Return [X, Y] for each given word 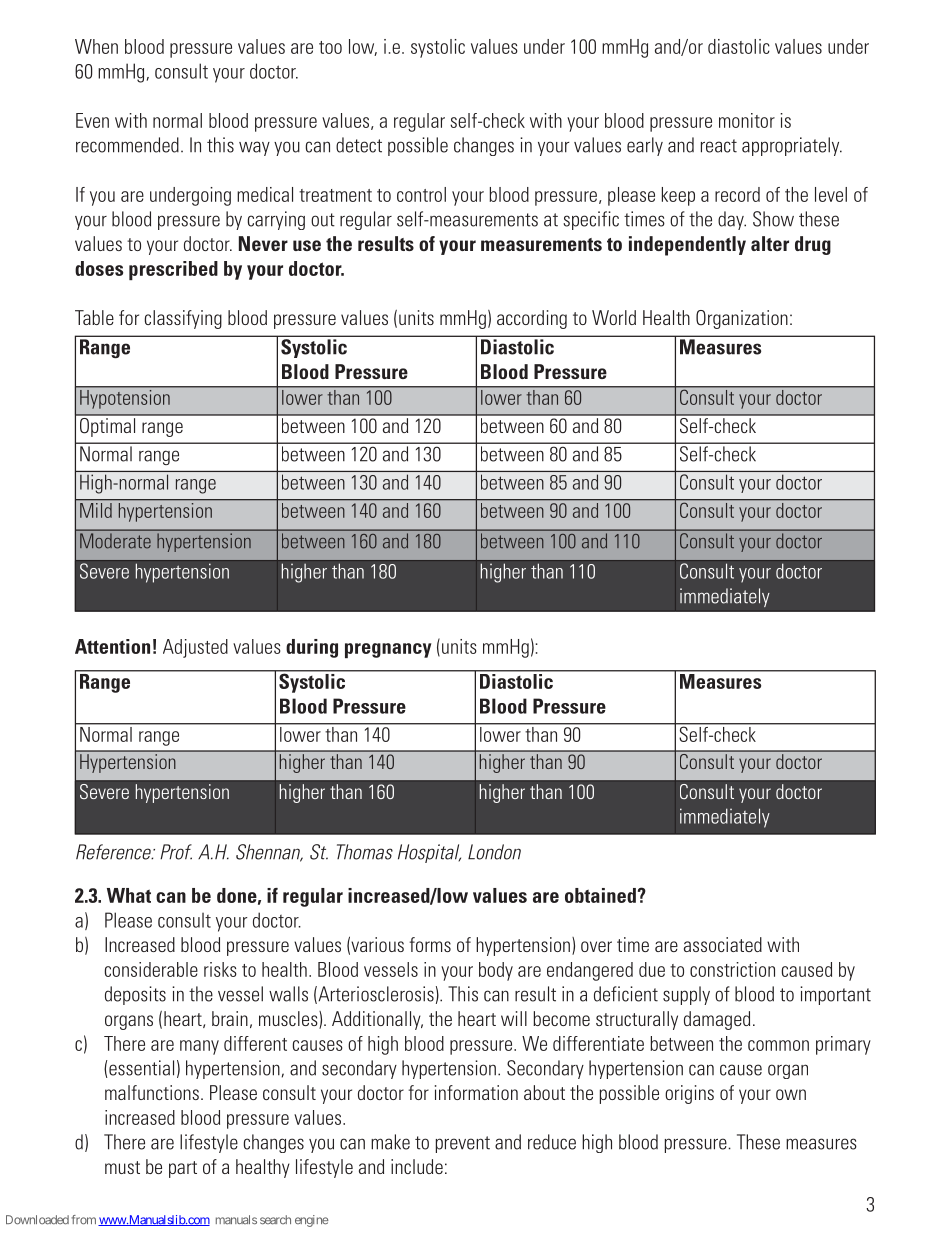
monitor [747, 120]
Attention [112, 646]
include [417, 1166]
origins [689, 1094]
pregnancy [388, 650]
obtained [600, 895]
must [122, 1167]
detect [359, 145]
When [96, 46]
